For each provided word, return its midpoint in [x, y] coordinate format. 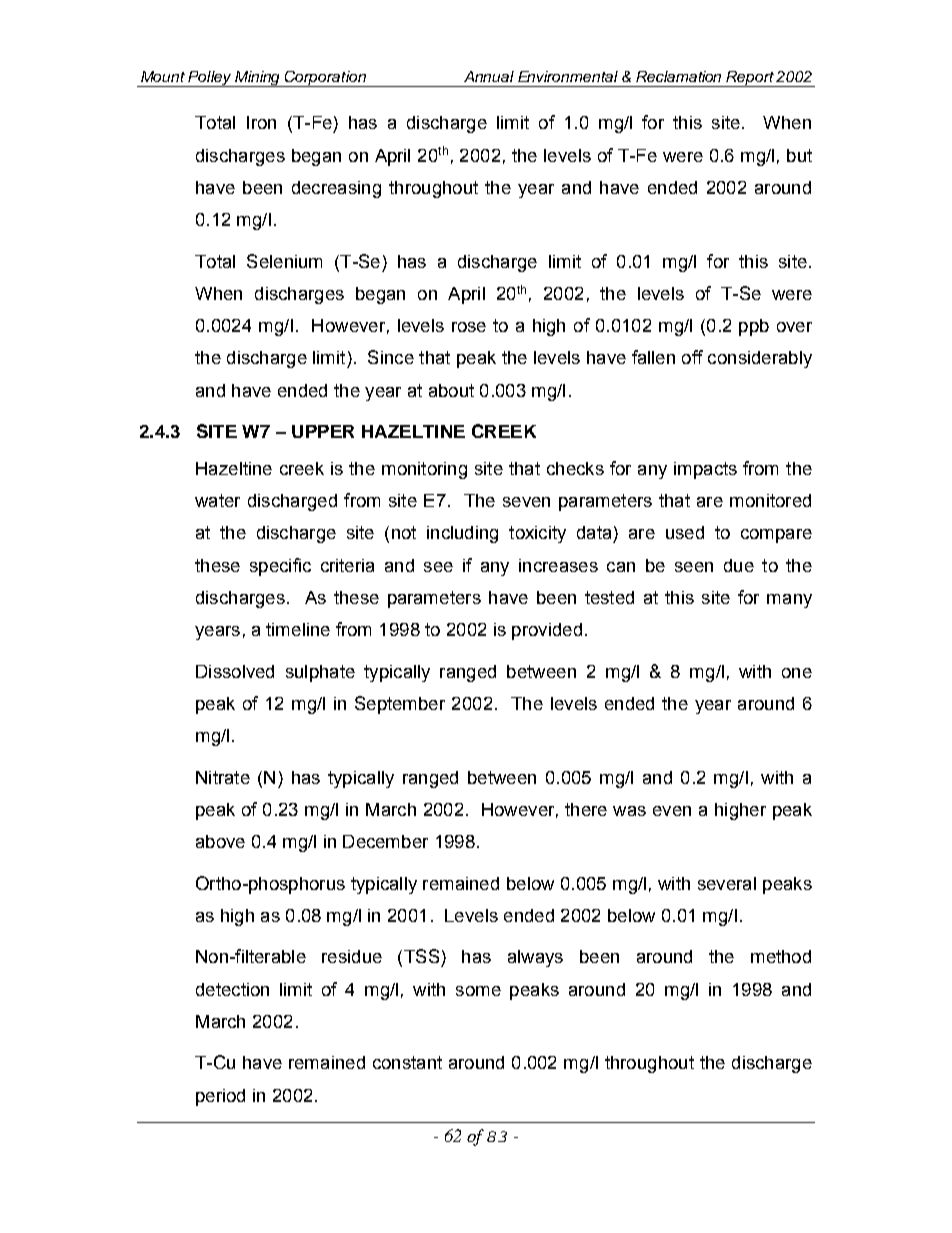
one [797, 673]
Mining [258, 79]
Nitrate [223, 777]
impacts [705, 470]
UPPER [323, 431]
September [400, 705]
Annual [489, 76]
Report [750, 79]
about [451, 390]
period [220, 1097]
